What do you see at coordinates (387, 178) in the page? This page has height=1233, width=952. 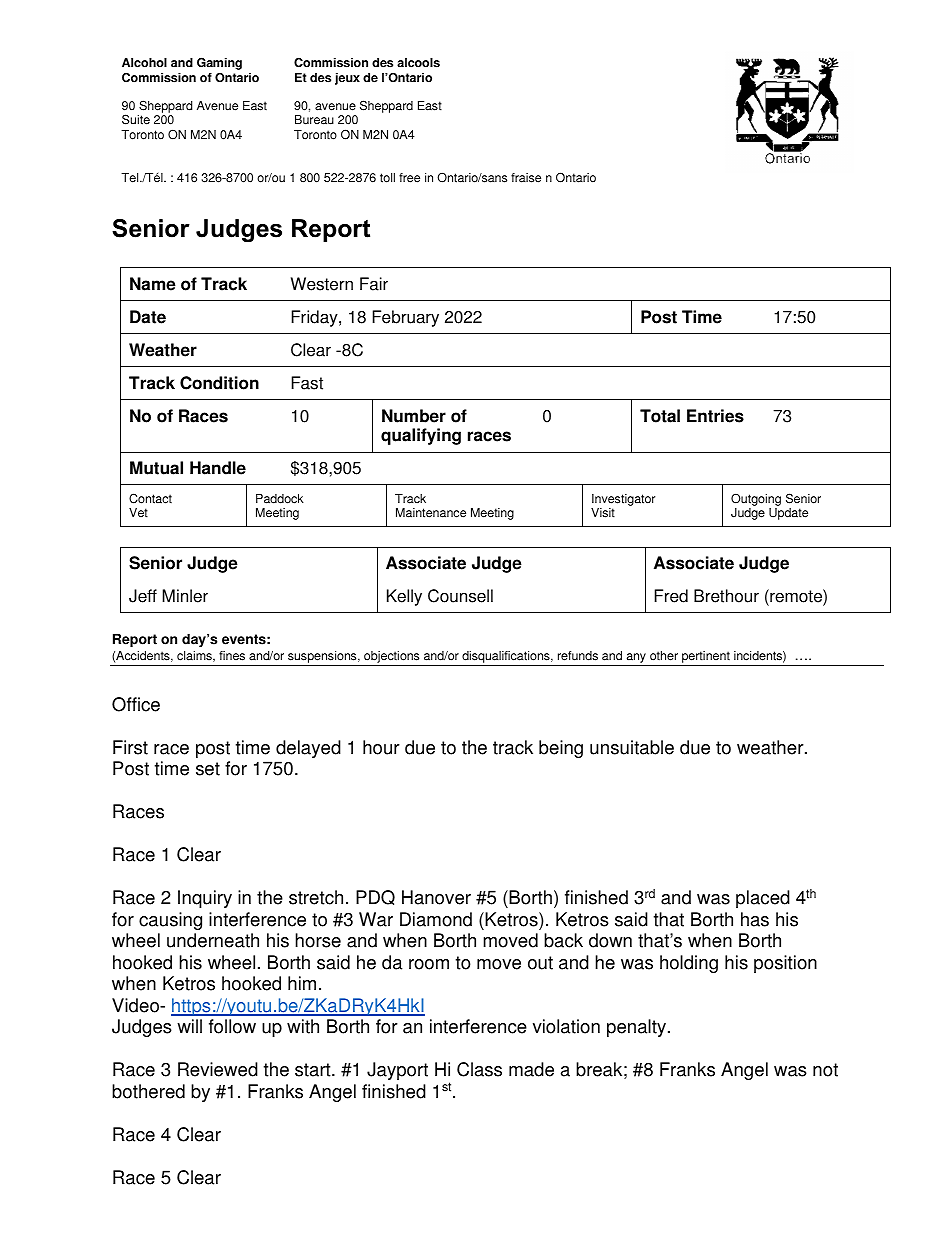 I see `toll` at bounding box center [387, 178].
